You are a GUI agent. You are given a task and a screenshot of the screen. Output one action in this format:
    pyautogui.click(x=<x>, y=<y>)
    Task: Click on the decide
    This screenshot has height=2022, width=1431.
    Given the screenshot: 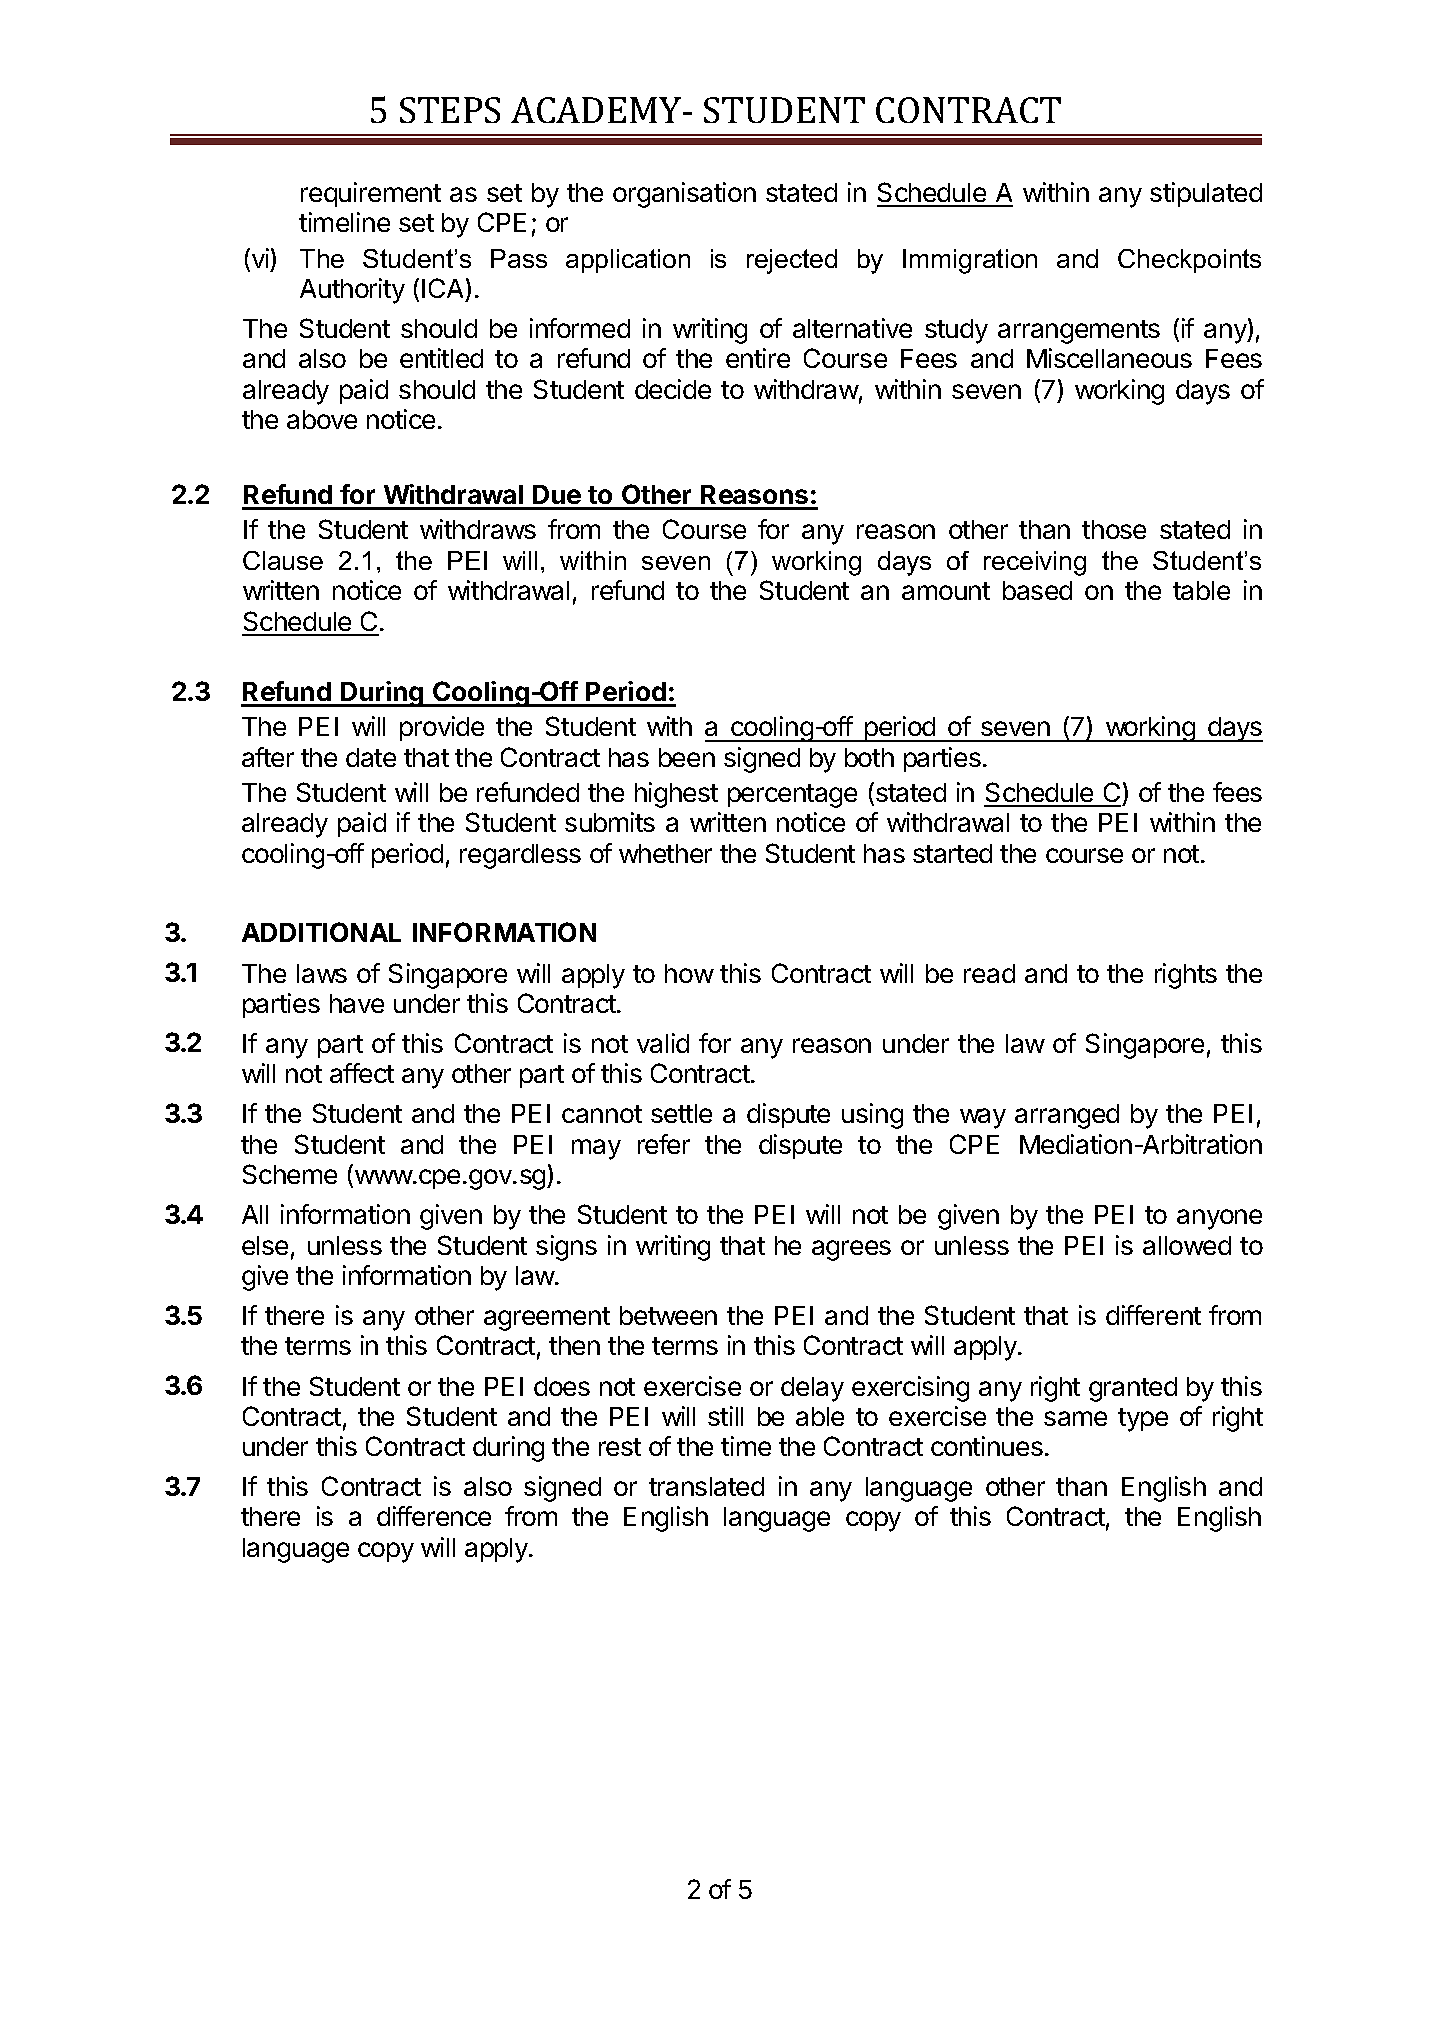 What is the action you would take?
    pyautogui.click(x=673, y=389)
